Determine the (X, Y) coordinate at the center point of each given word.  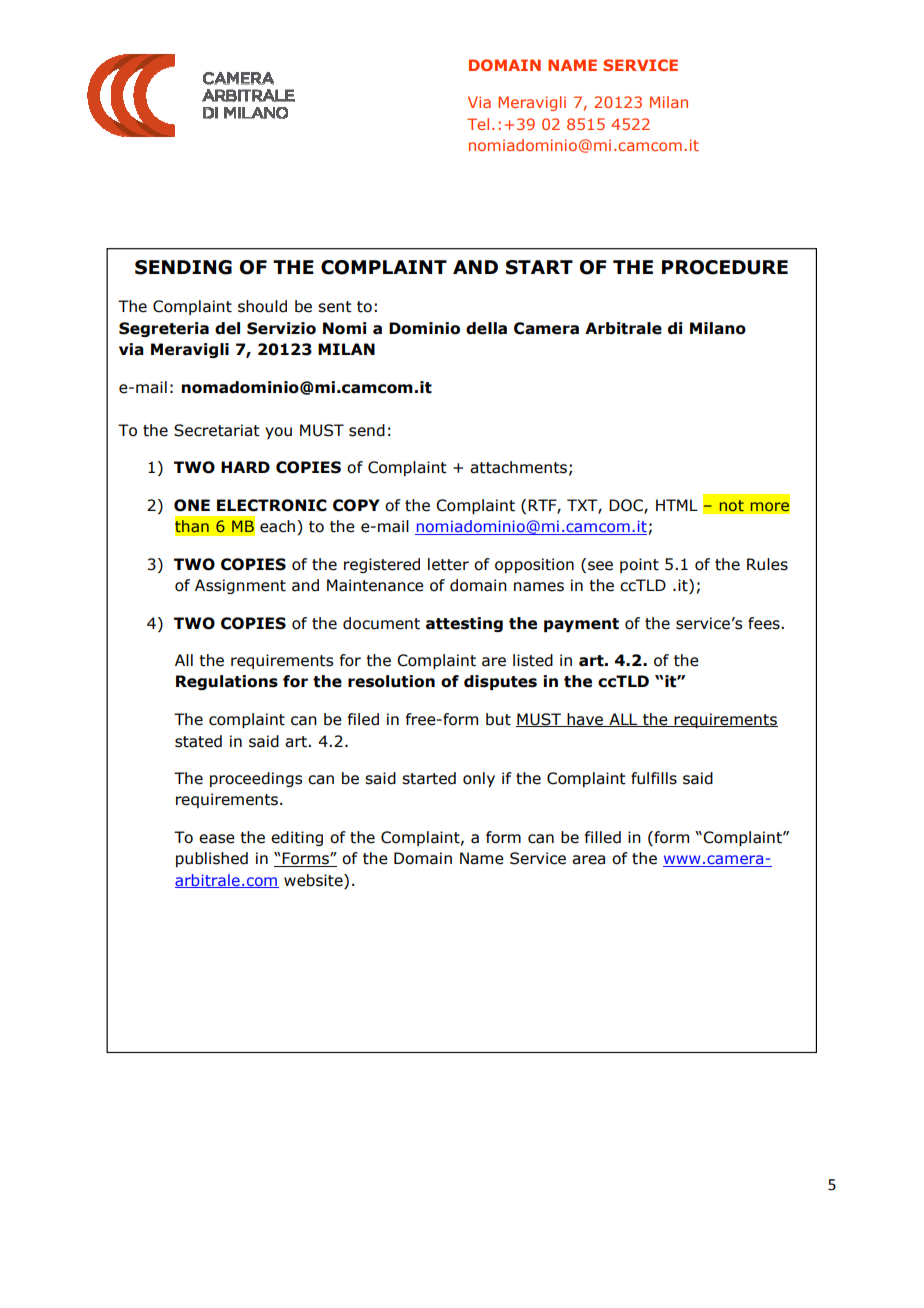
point (639, 565)
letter (448, 564)
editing (297, 838)
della (486, 328)
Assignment (240, 586)
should (262, 306)
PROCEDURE (725, 267)
